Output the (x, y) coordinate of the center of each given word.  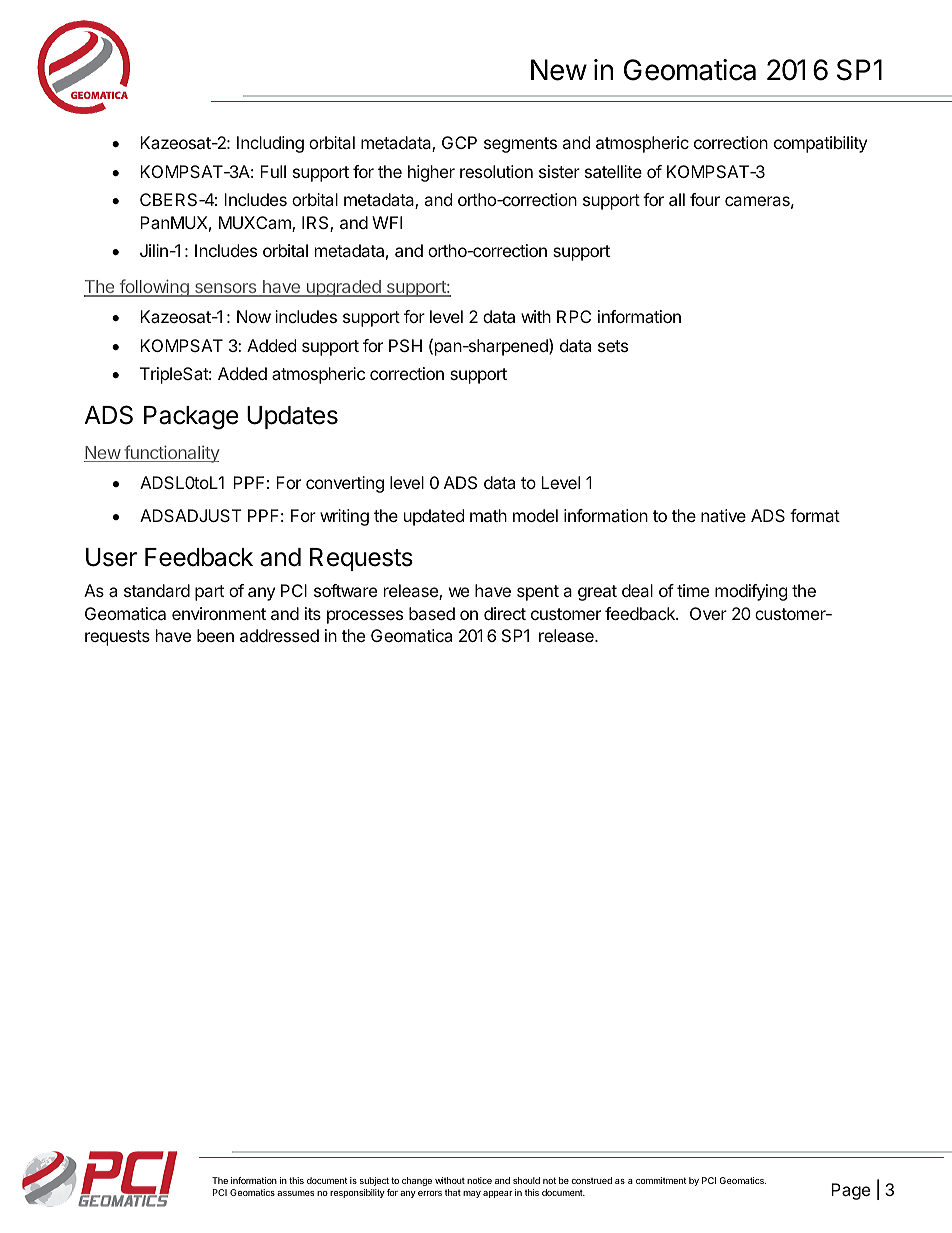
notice (479, 1180)
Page (850, 1191)
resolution (496, 171)
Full (273, 171)
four (705, 199)
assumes (295, 1193)
